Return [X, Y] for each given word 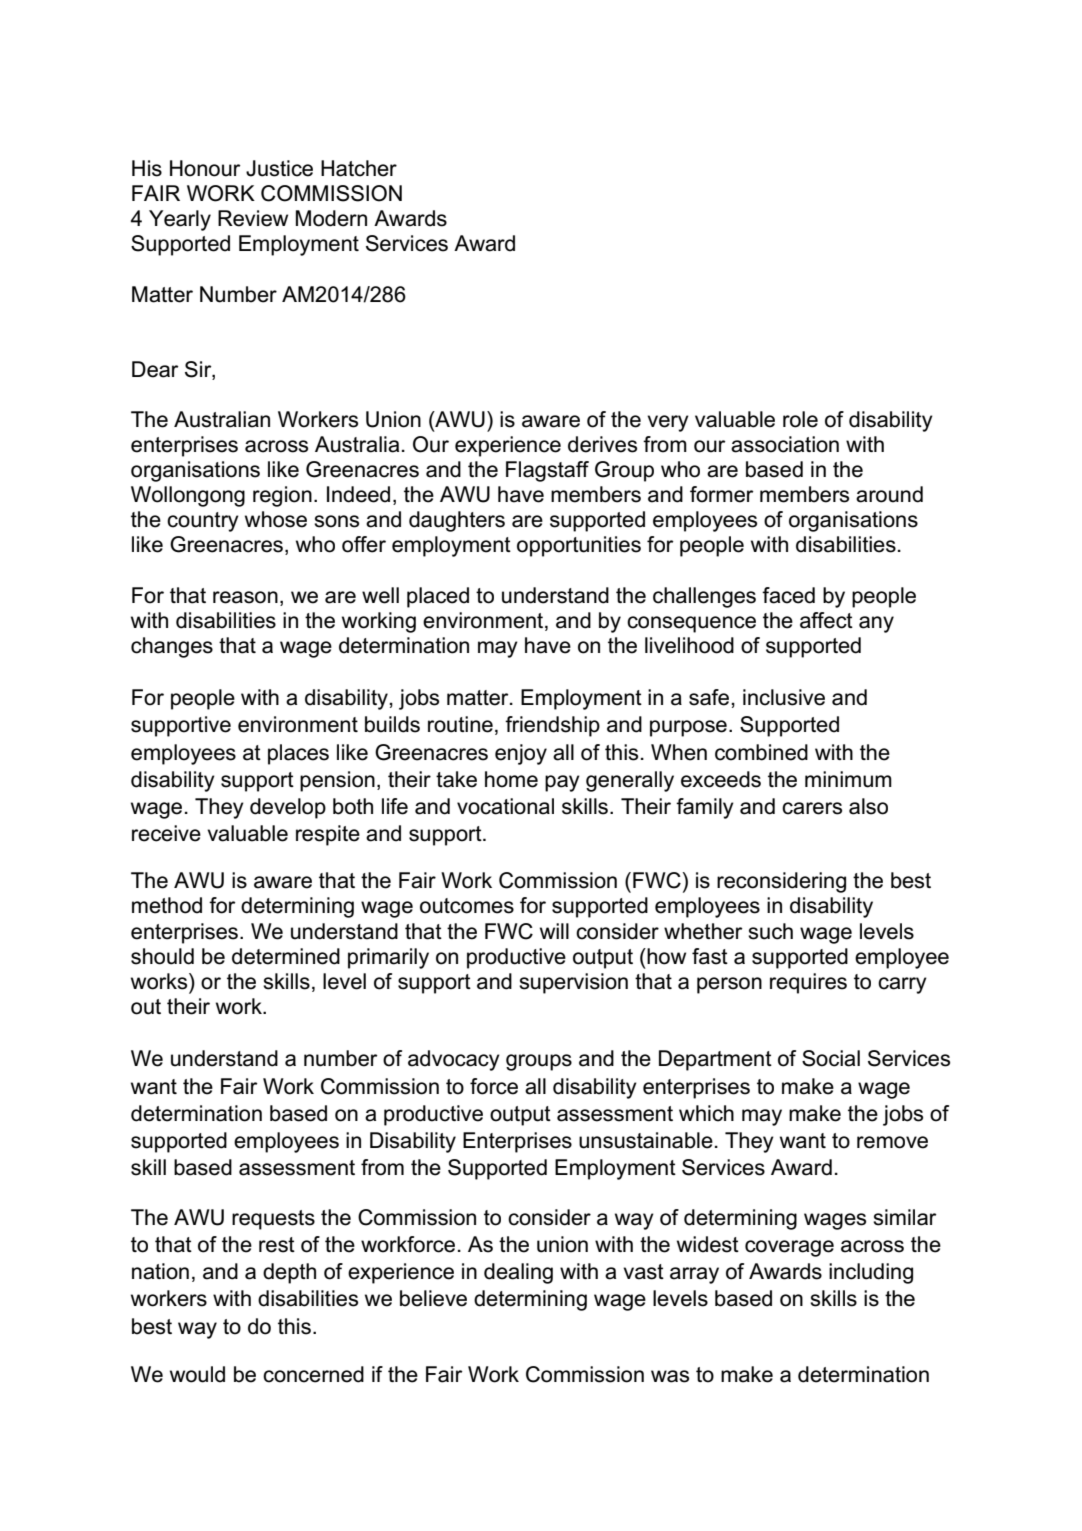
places [298, 754]
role [800, 419]
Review [253, 218]
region [282, 496]
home [511, 779]
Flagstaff [547, 471]
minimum [848, 779]
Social [831, 1058]
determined [286, 956]
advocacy [454, 1060]
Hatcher [359, 168]
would [197, 1374]
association [785, 444]
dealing [518, 1273]
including [871, 1273]
